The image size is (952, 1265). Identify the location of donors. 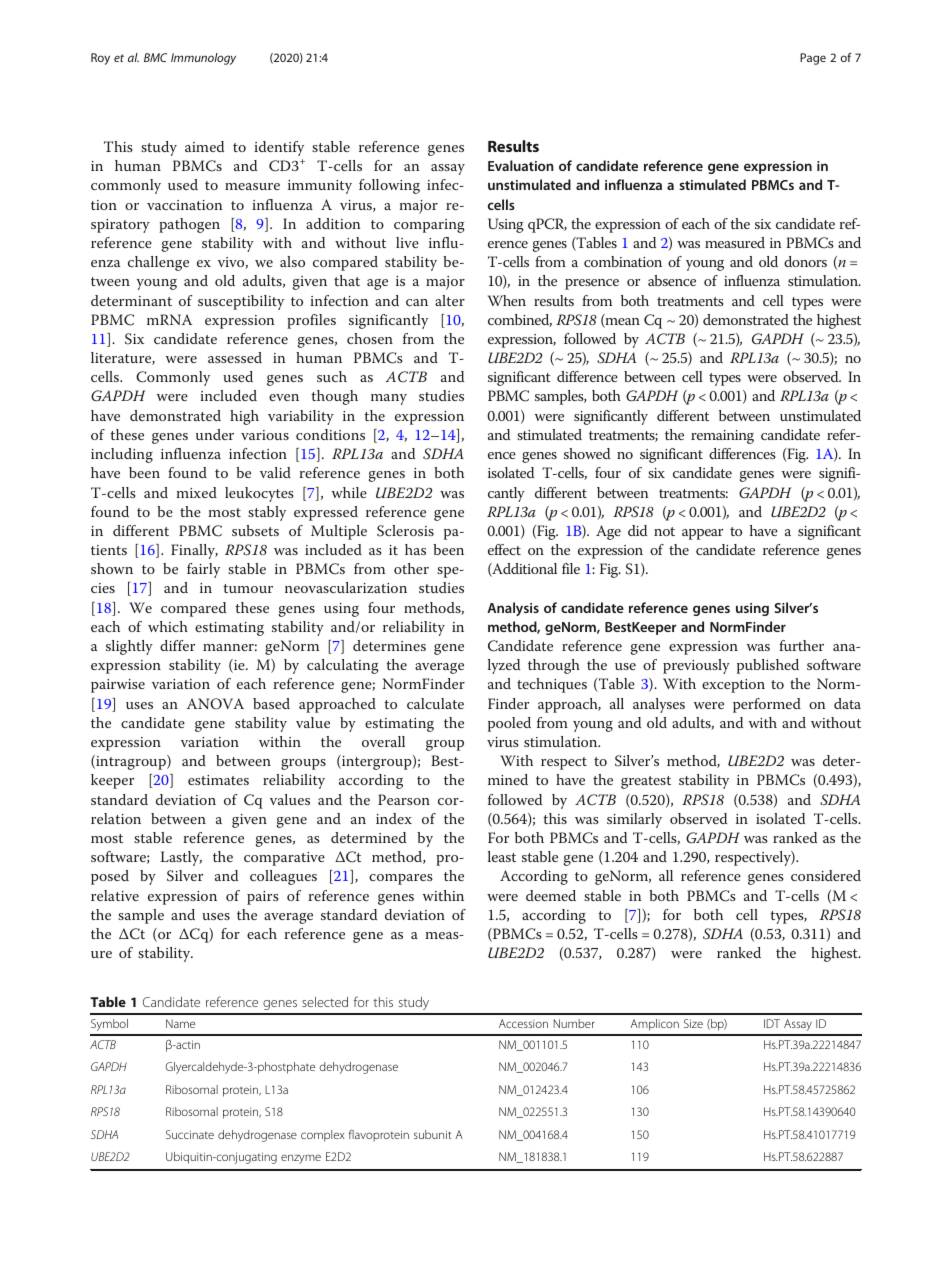
(805, 261).
